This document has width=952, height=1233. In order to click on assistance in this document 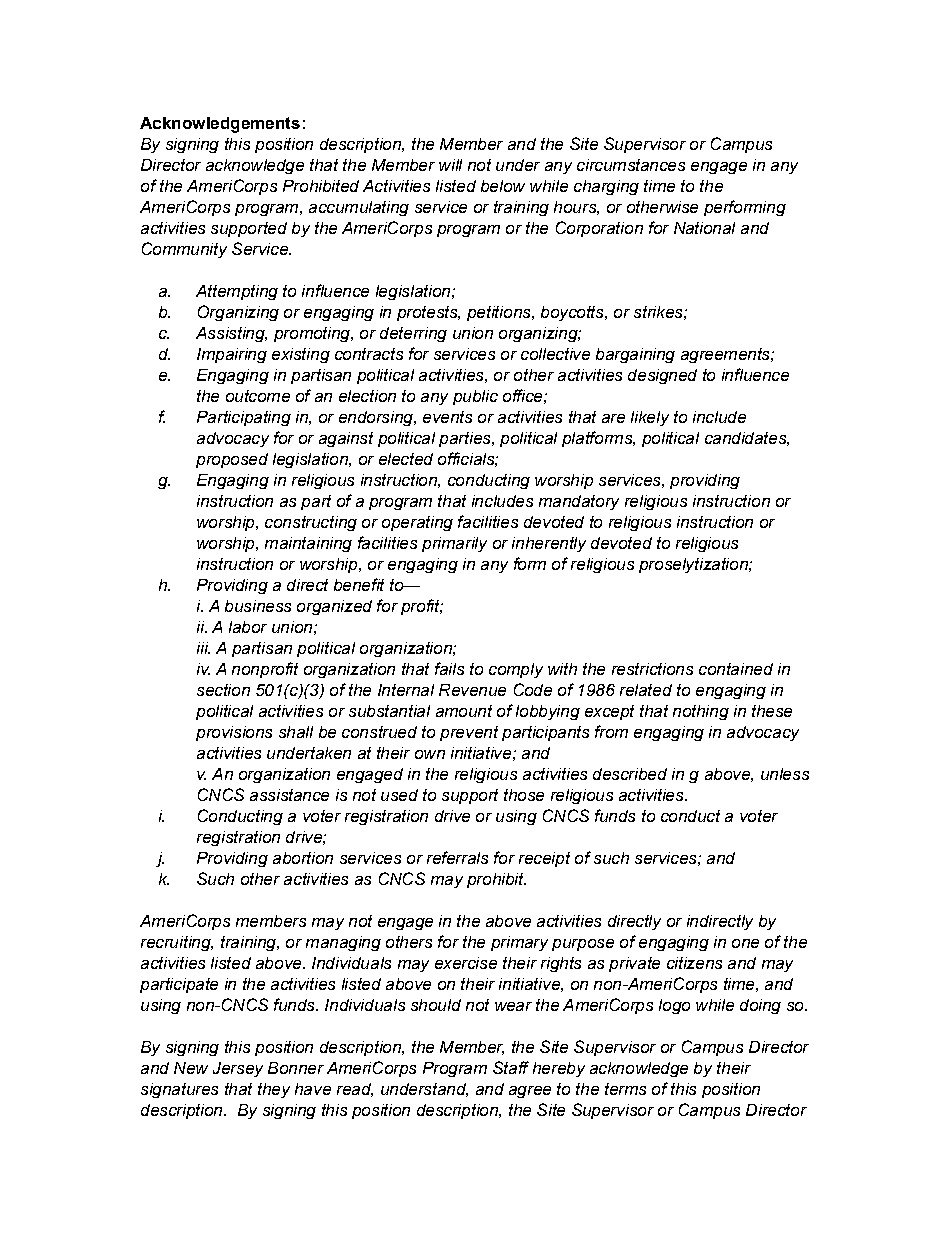, I will do `click(289, 795)`.
